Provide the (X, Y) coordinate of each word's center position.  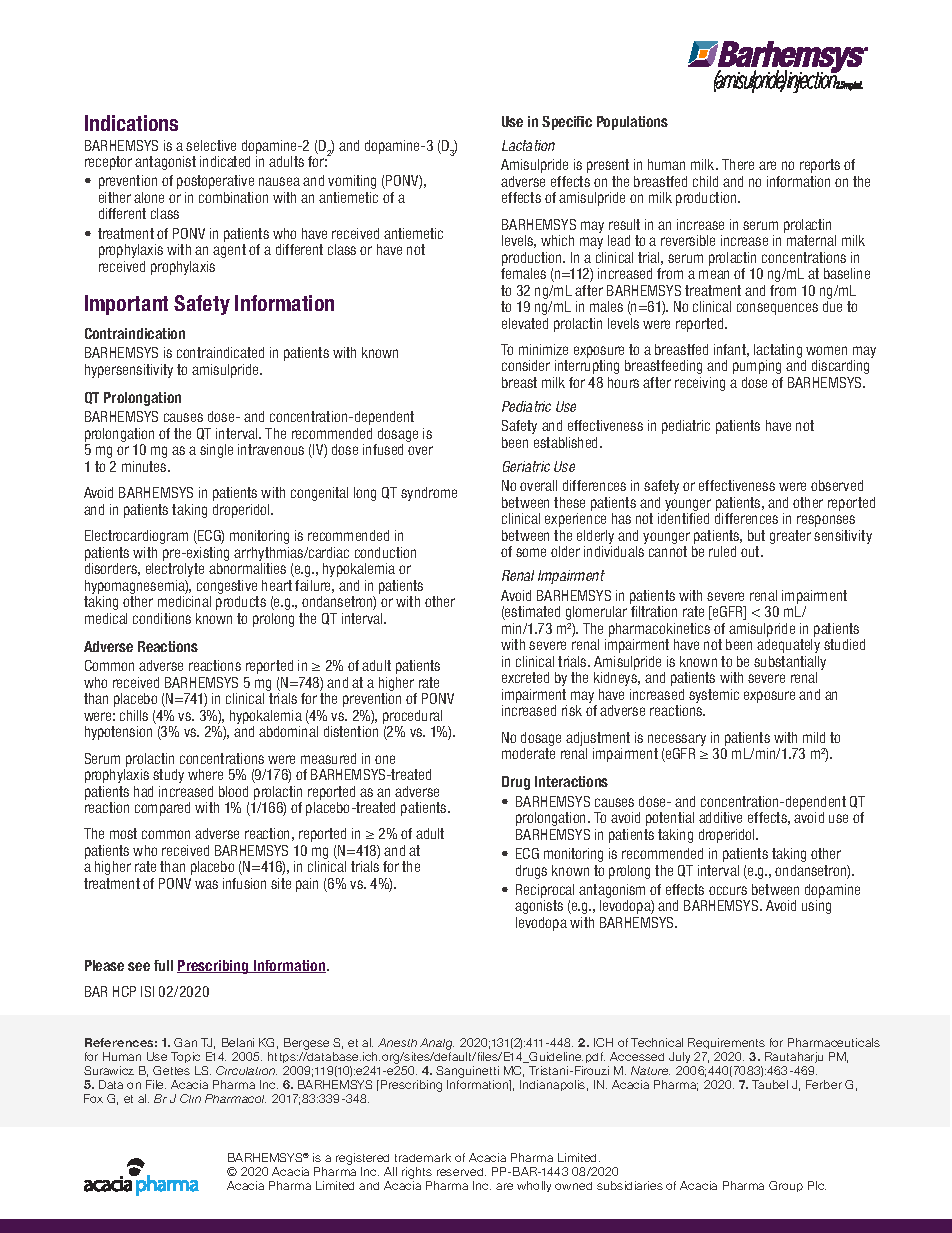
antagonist (165, 163)
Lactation (528, 145)
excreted (525, 677)
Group (786, 1186)
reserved (461, 1172)
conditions (162, 618)
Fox (93, 1098)
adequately (788, 646)
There (738, 164)
